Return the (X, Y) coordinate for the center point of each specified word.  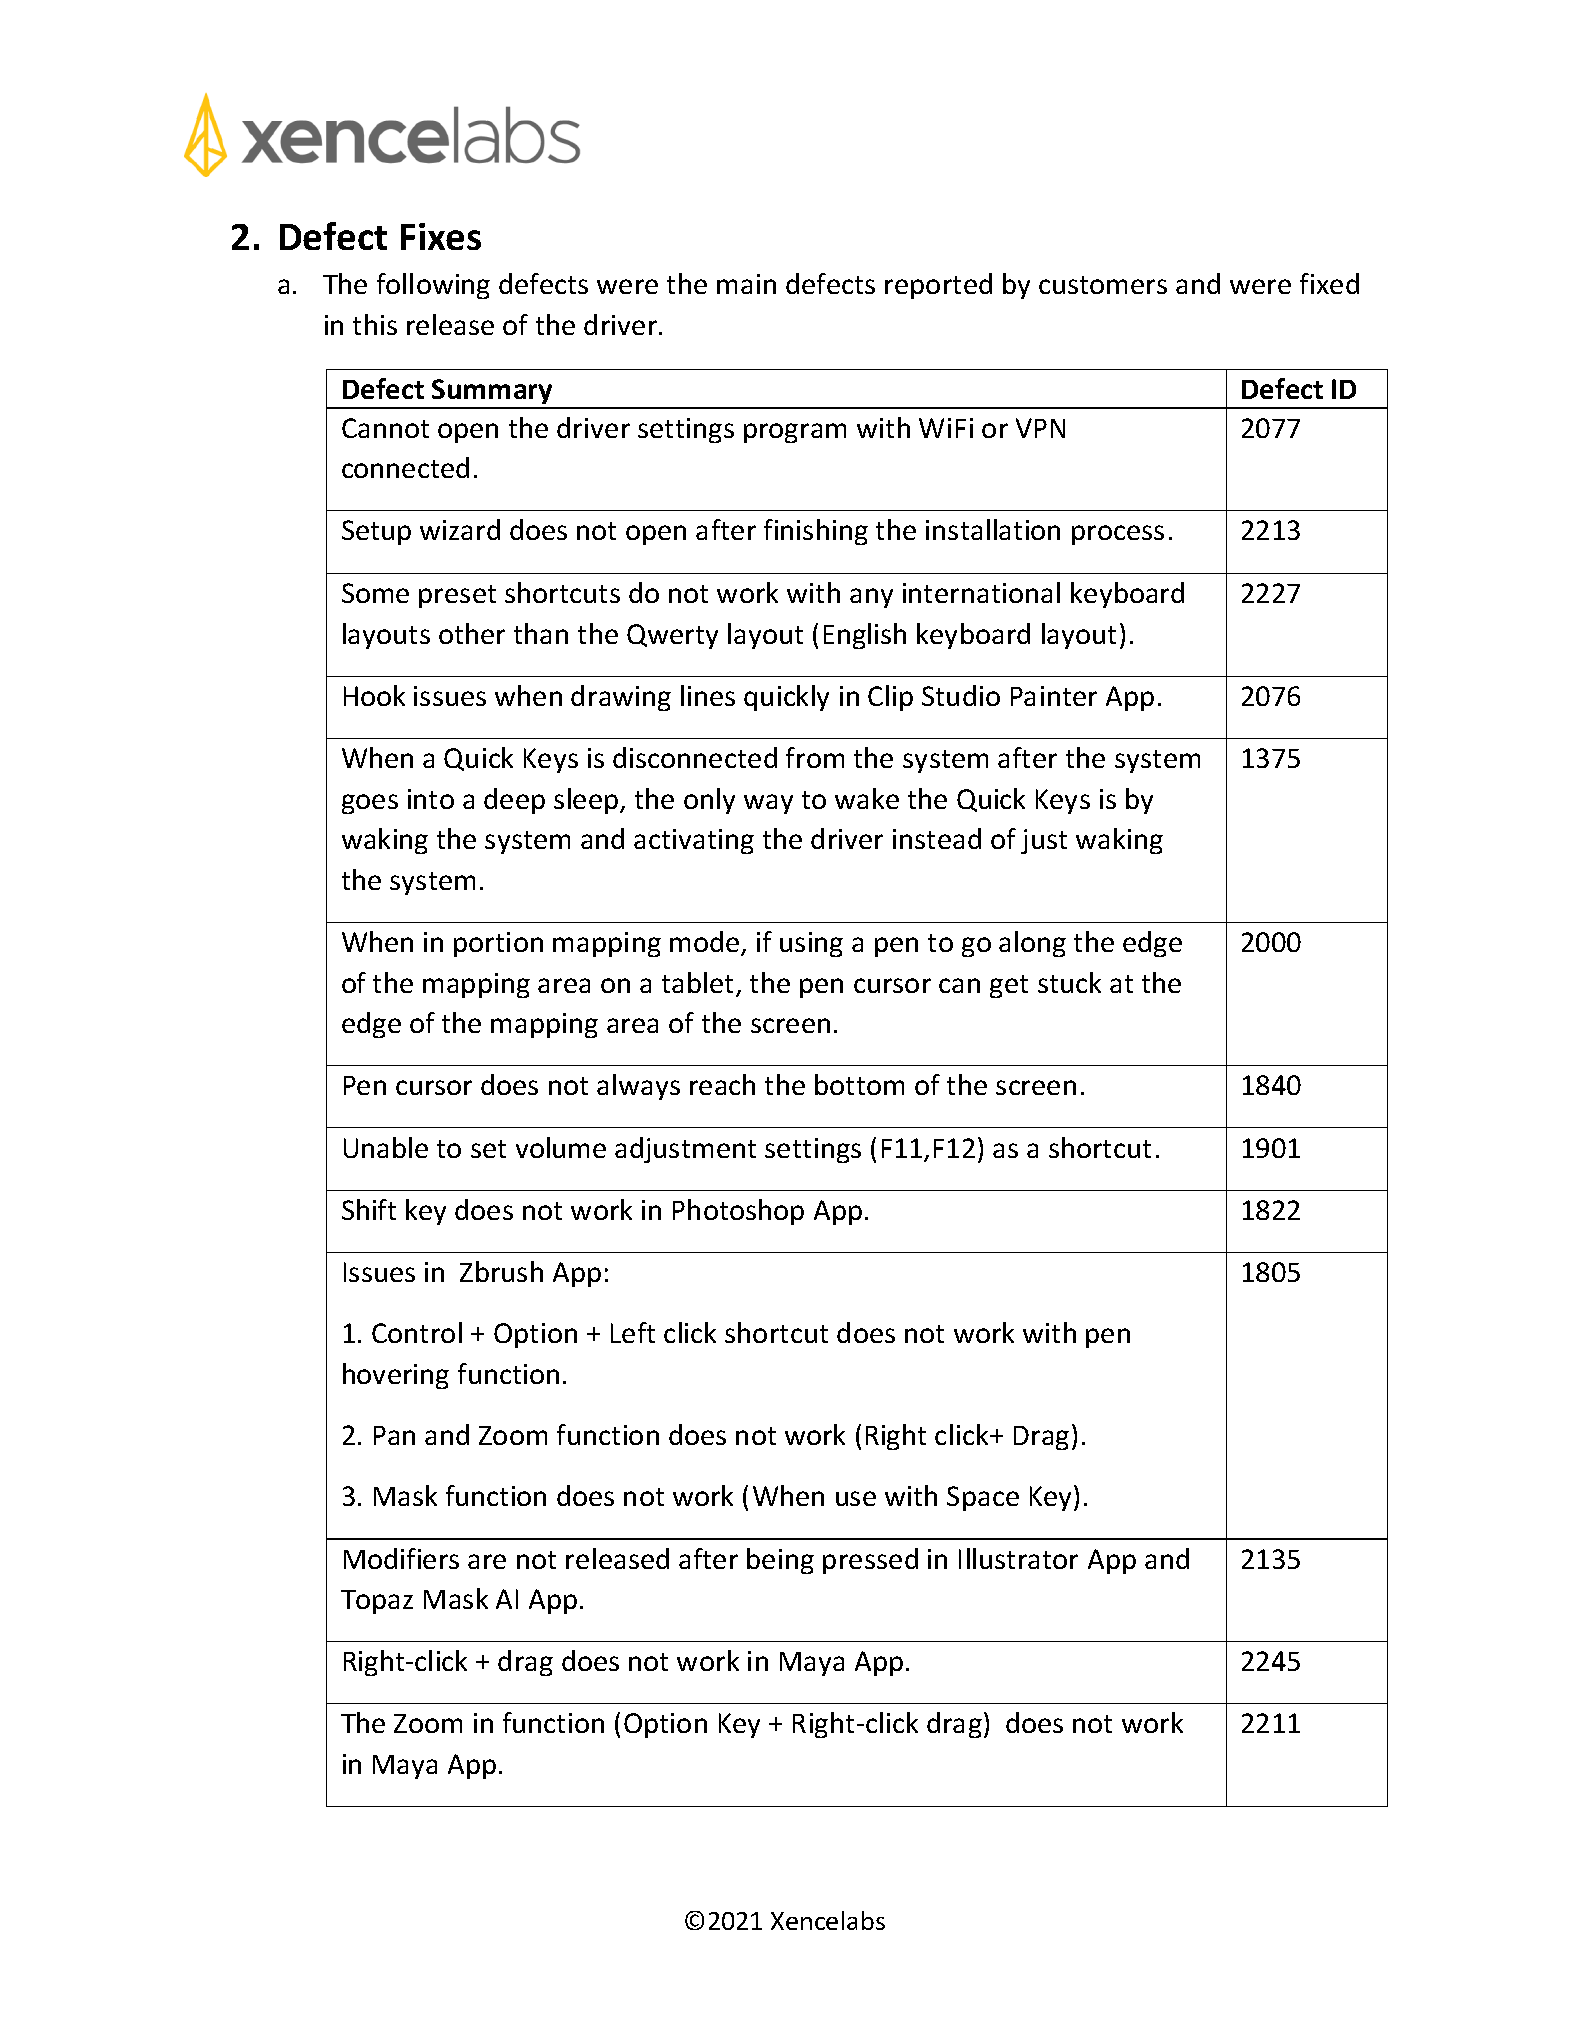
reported (938, 286)
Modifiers (401, 1558)
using (811, 944)
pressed (870, 1561)
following (433, 286)
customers (1103, 285)
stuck (1069, 982)
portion (498, 944)
